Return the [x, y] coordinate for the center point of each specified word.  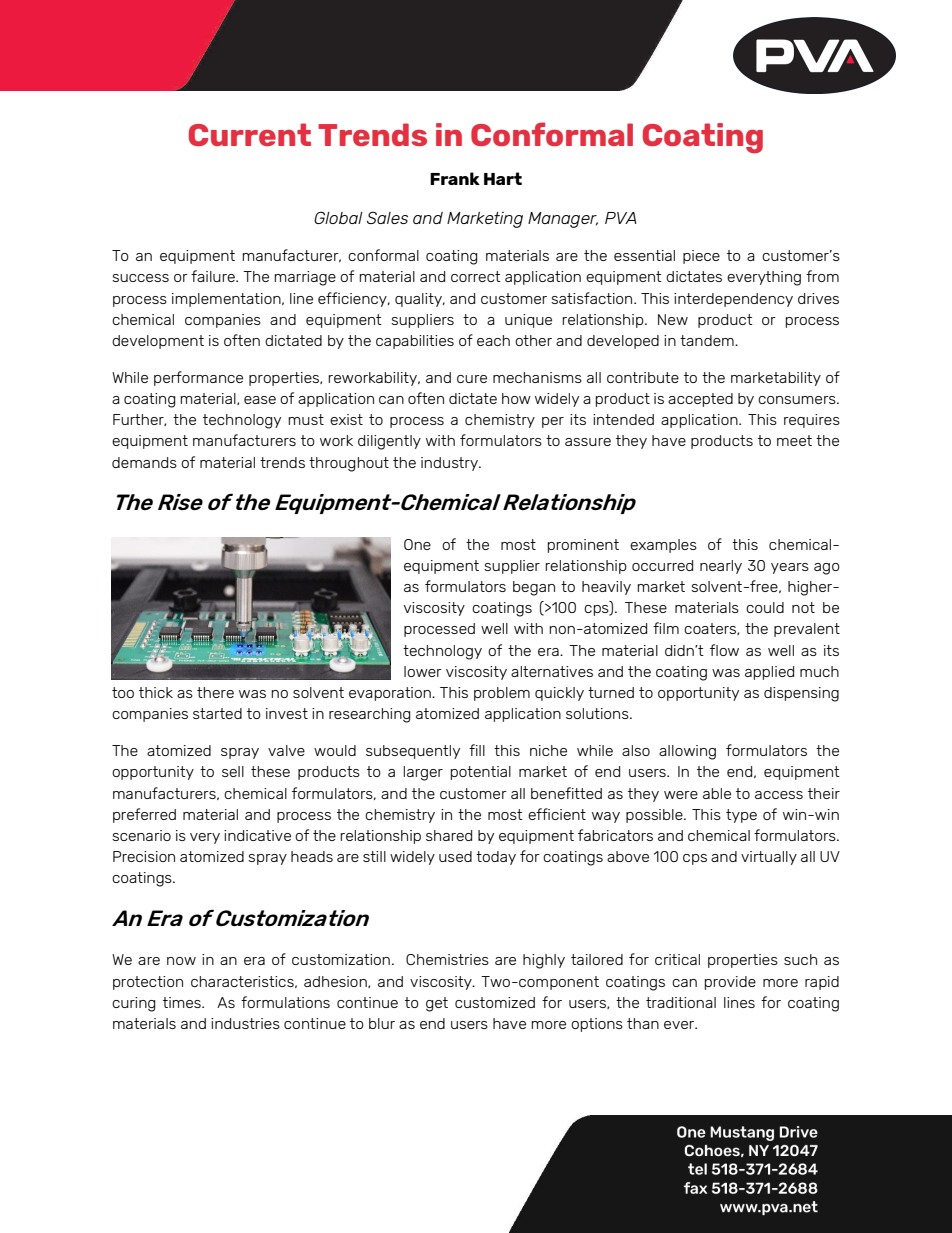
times [183, 1002]
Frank [455, 178]
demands [144, 462]
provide [730, 983]
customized [495, 1002]
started [217, 713]
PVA [621, 218]
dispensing [801, 694]
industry [450, 464]
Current [250, 134]
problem [502, 694]
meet [794, 440]
